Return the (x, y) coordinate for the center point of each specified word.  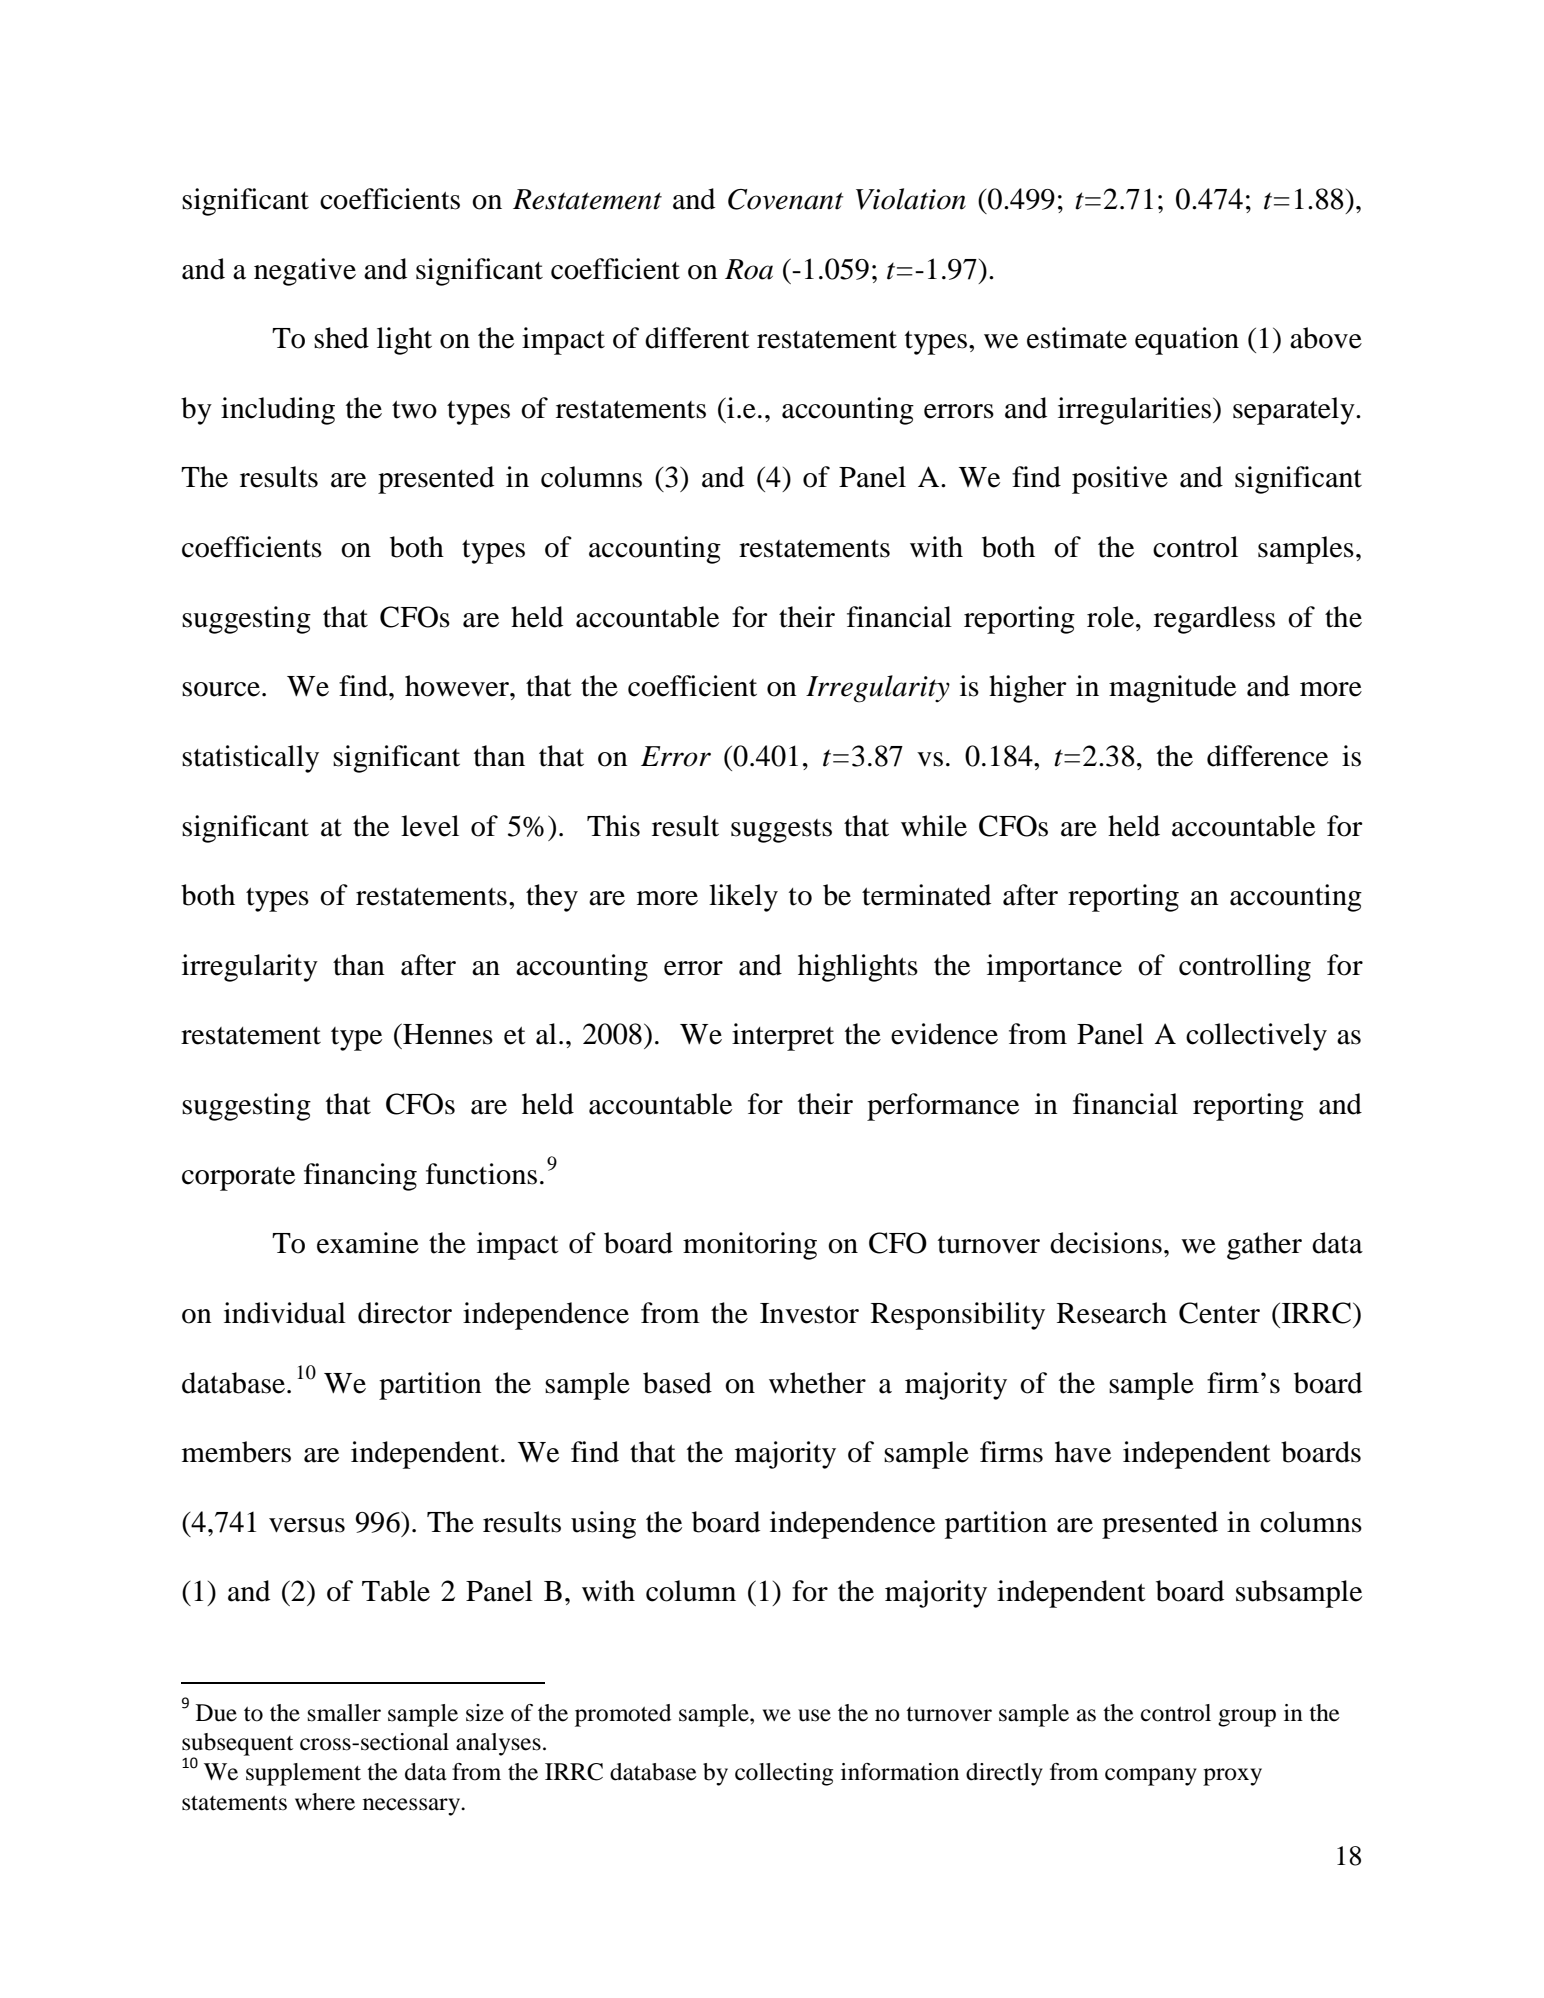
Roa (749, 269)
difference (1267, 756)
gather (1264, 1246)
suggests (781, 831)
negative (305, 272)
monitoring (750, 1246)
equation (1187, 341)
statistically (250, 759)
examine (368, 1243)
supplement (303, 1774)
